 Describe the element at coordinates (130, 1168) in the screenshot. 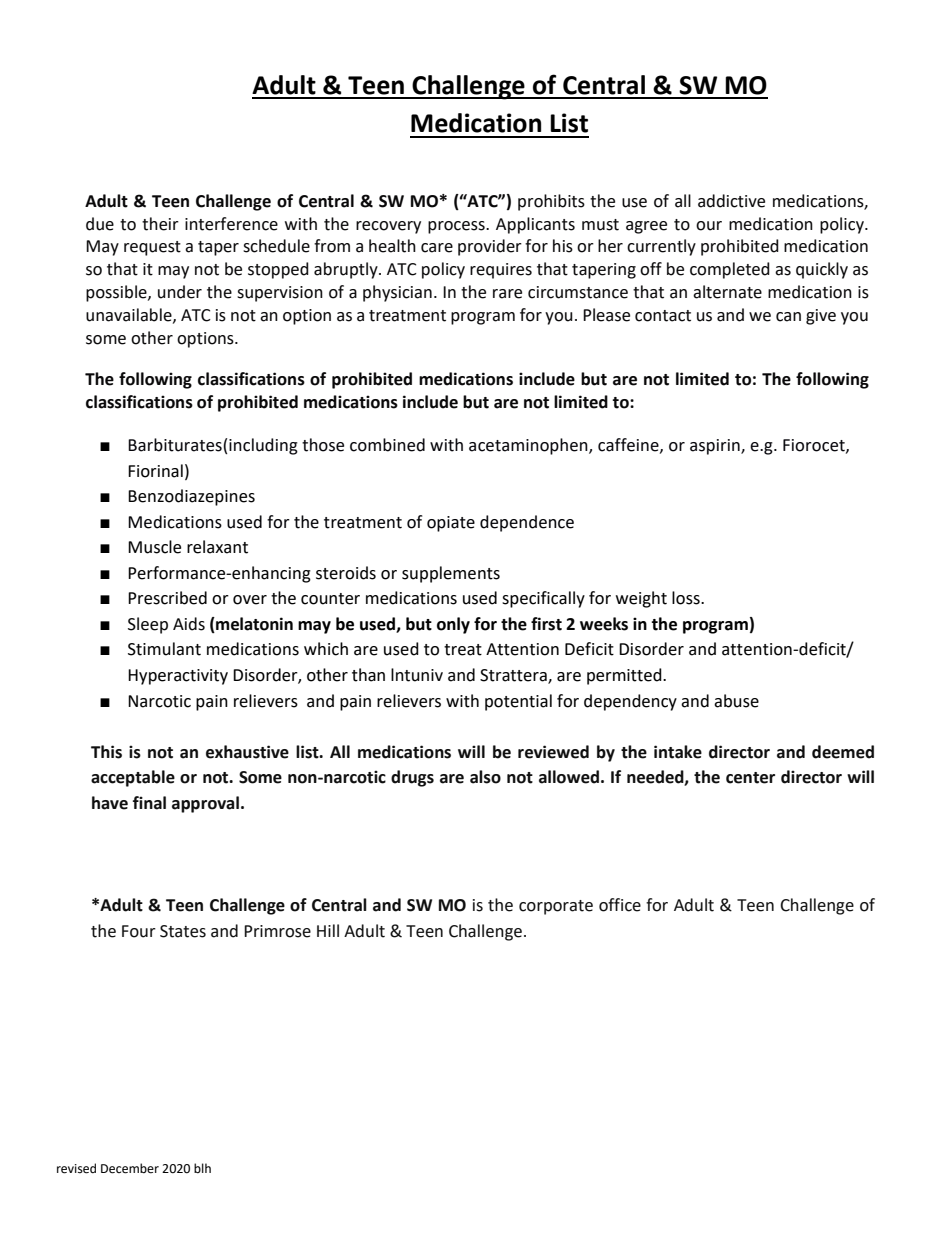

I see `December` at that location.
